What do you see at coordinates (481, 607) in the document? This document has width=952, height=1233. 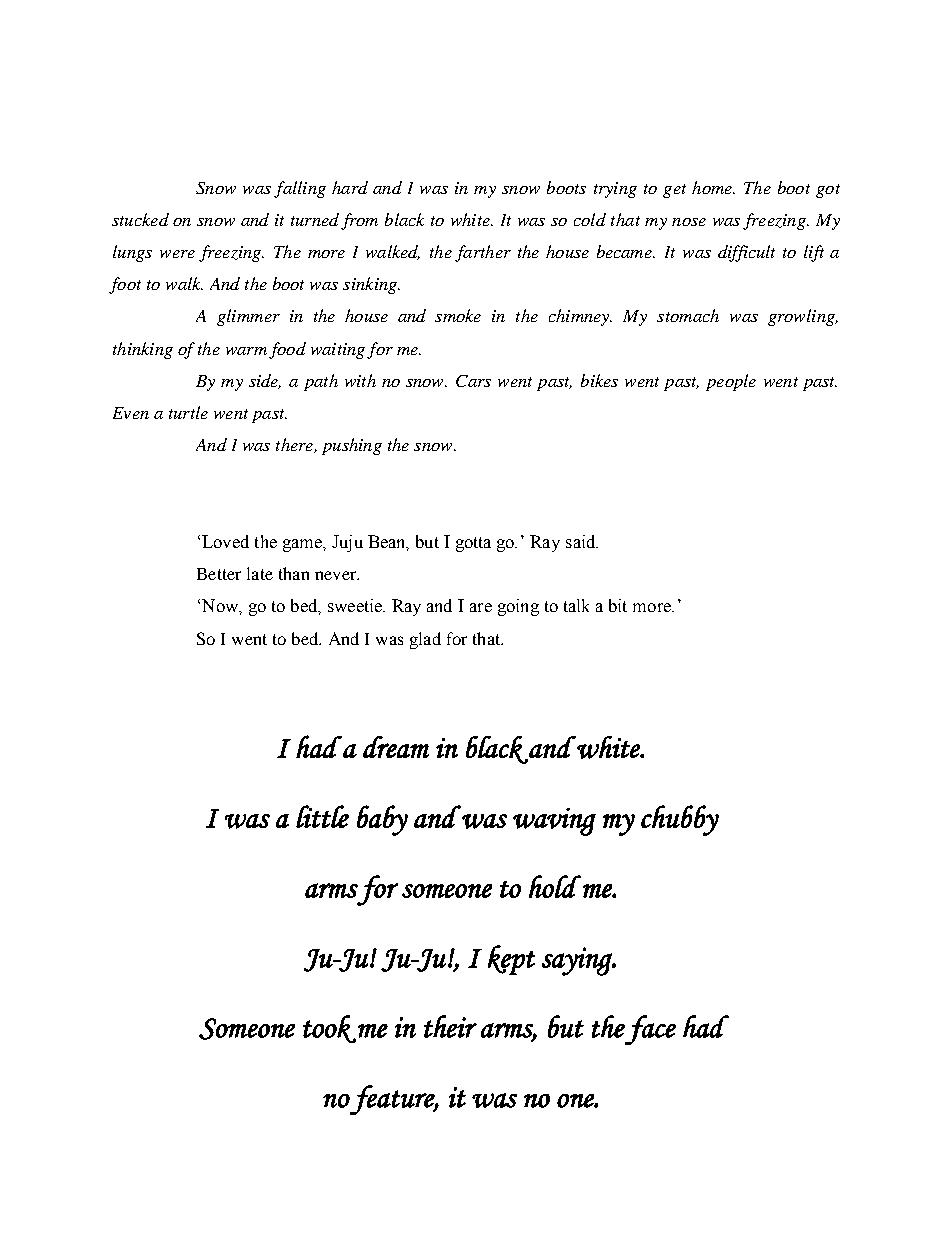 I see `are` at bounding box center [481, 607].
